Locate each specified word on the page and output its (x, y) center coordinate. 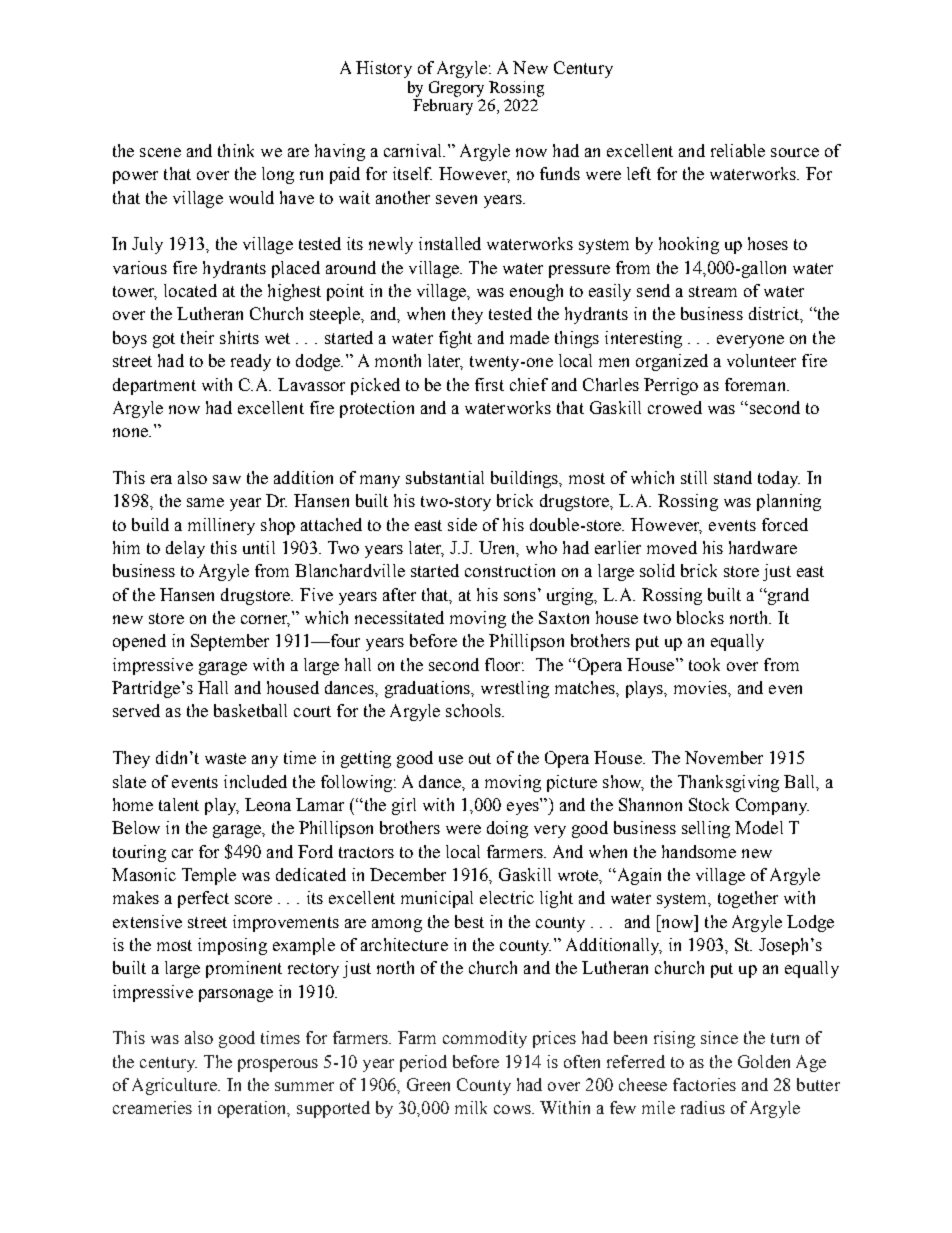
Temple (209, 876)
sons (520, 596)
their (197, 337)
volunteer (761, 360)
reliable (738, 150)
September (230, 642)
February (443, 107)
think (236, 150)
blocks (700, 617)
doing (507, 829)
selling (706, 829)
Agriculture (175, 1086)
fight (455, 339)
